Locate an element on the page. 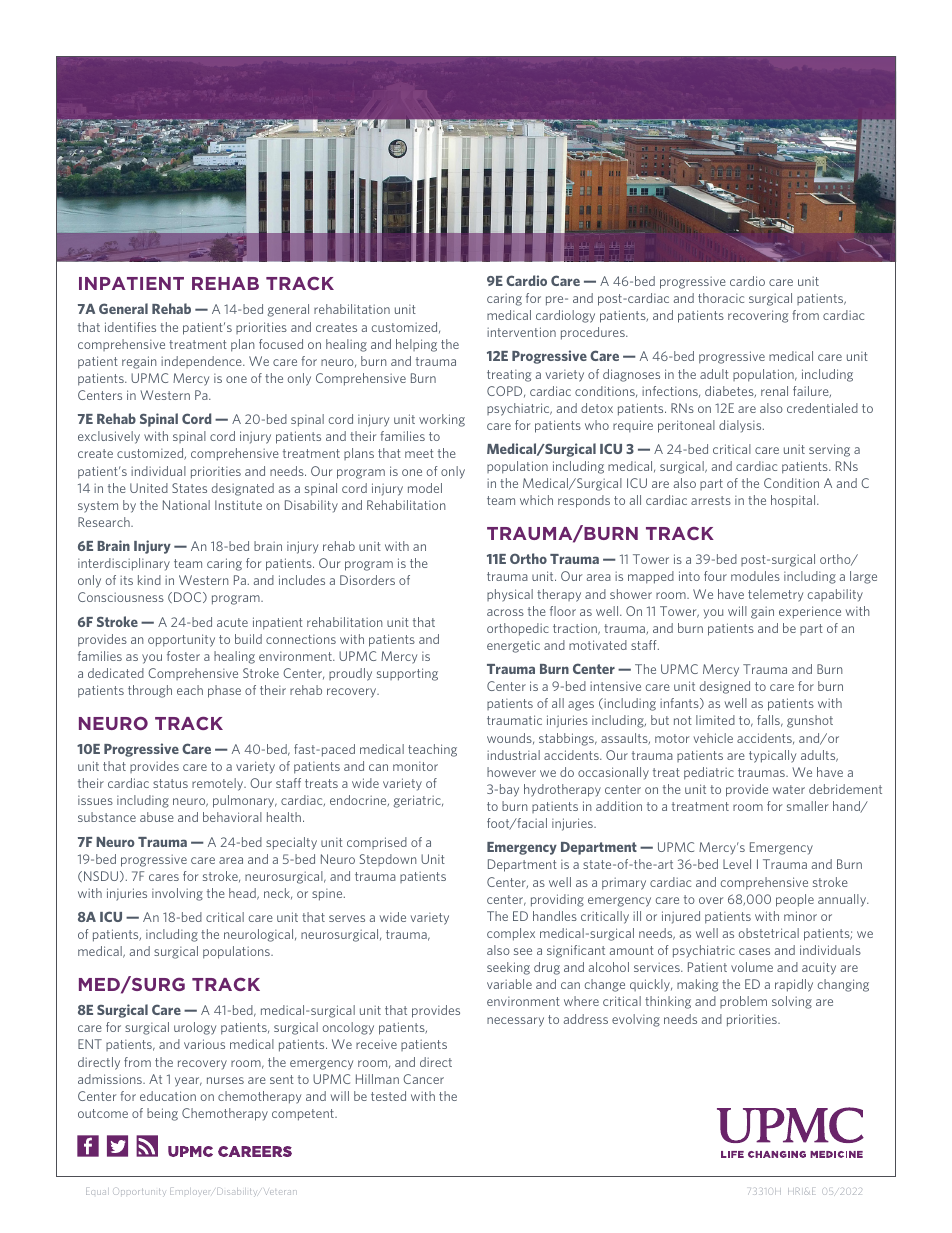 Image resolution: width=952 pixels, height=1233 pixels. identifies is located at coordinates (130, 327).
